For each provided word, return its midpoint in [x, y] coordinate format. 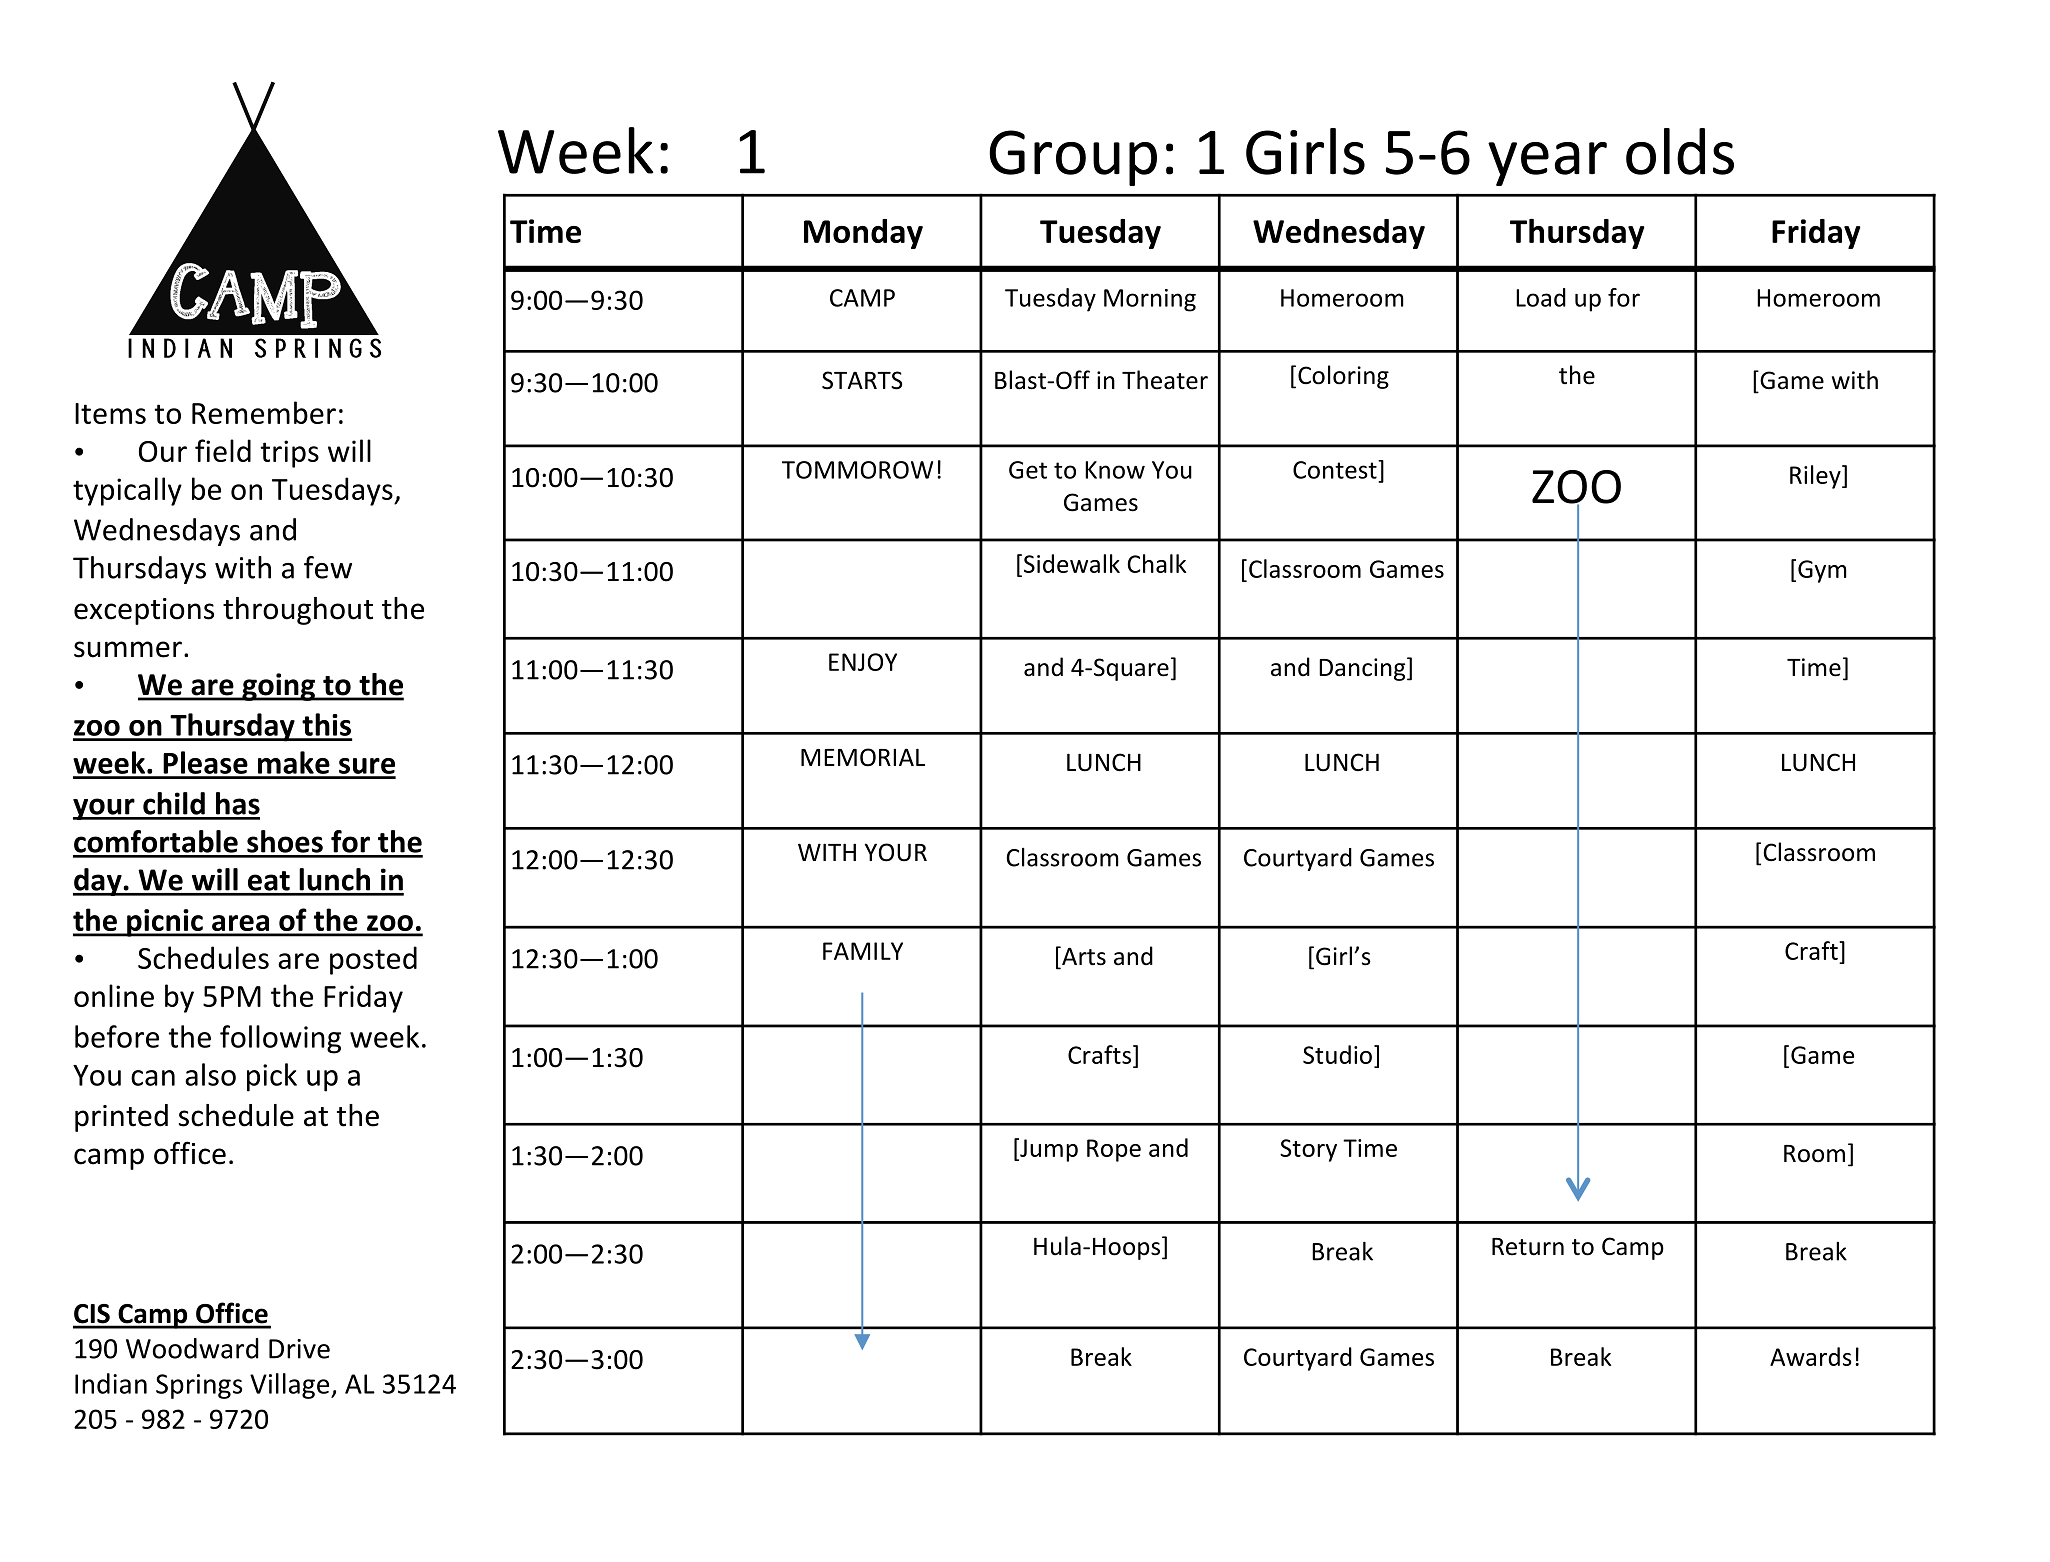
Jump [1048, 1150]
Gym [1822, 571]
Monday [863, 234]
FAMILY [863, 951]
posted [373, 960]
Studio [1337, 1054]
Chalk [1156, 563]
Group [1073, 158]
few [328, 567]
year [1547, 164]
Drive [299, 1349]
